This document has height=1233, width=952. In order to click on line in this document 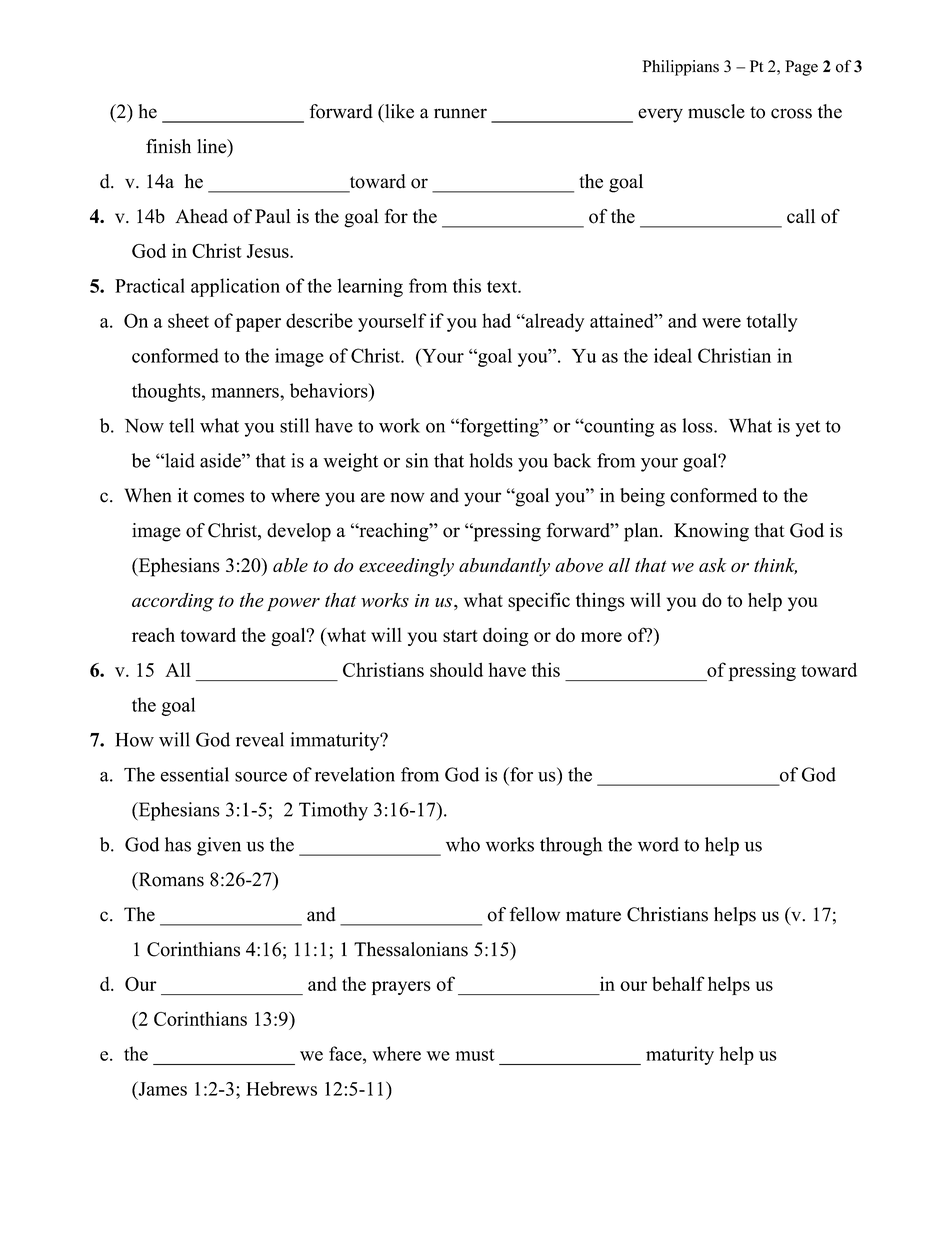, I will do `click(213, 147)`.
